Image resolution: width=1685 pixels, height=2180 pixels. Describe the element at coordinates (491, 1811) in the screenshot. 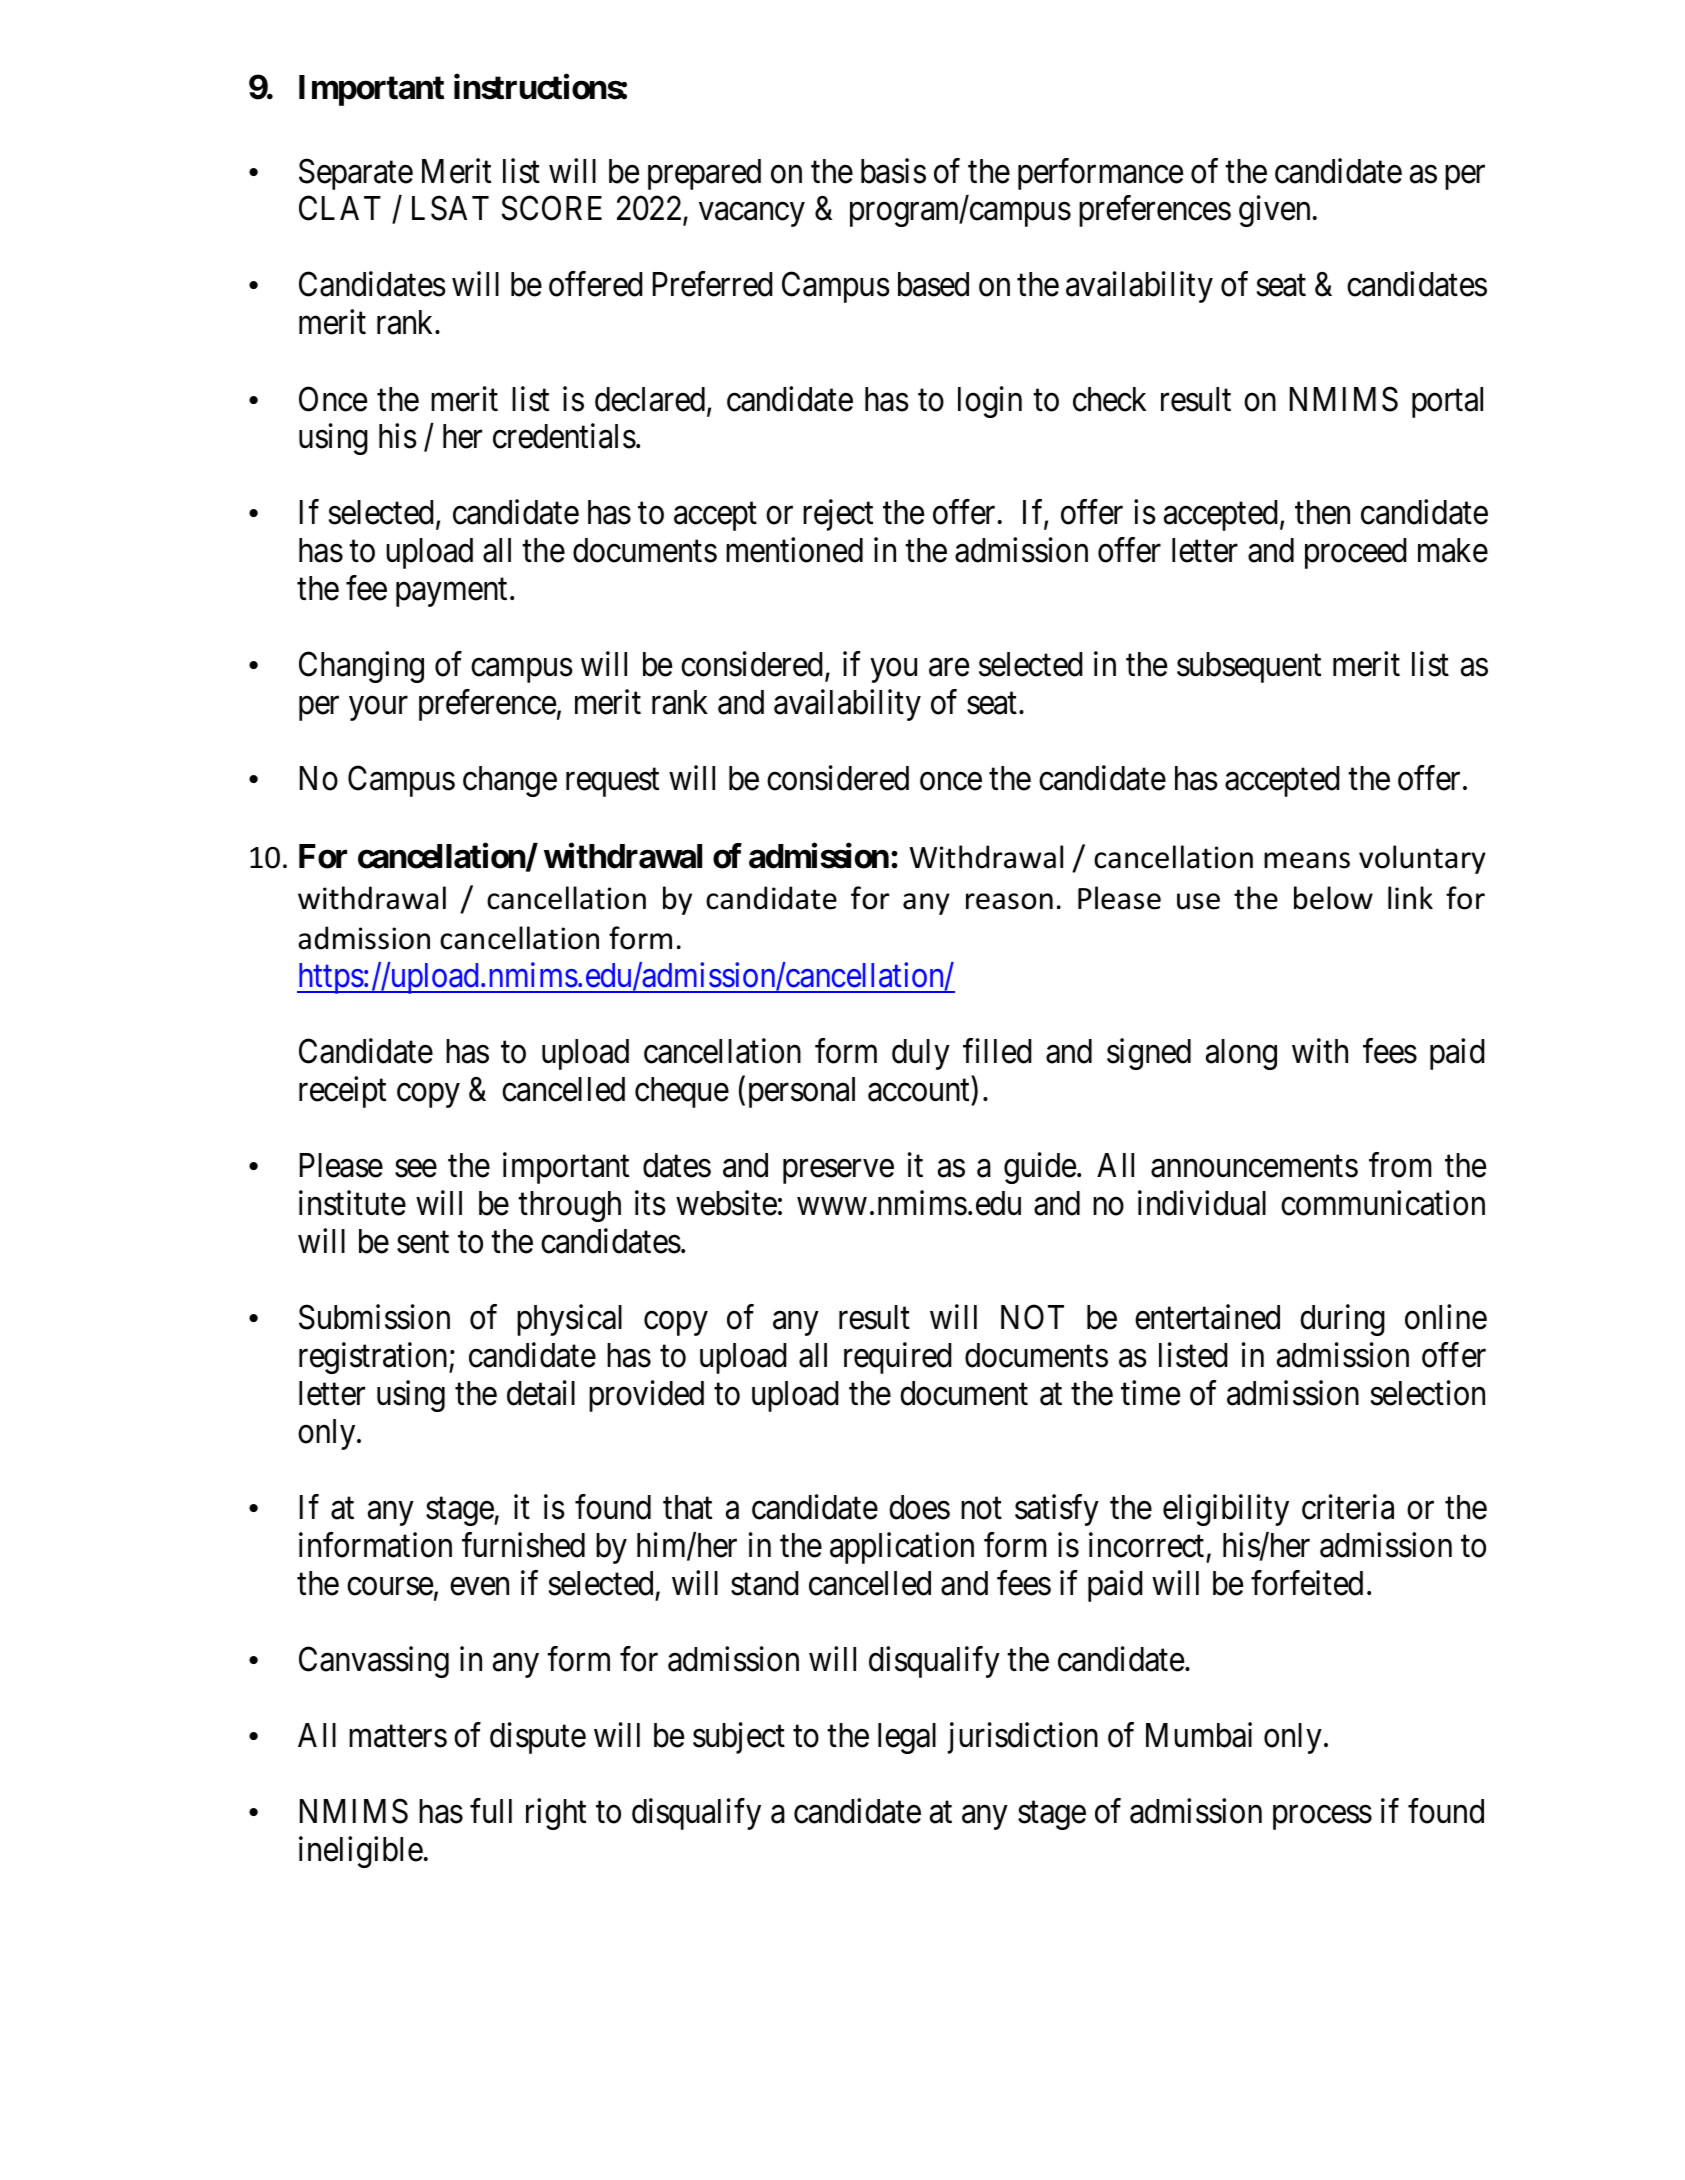

I see `full` at that location.
